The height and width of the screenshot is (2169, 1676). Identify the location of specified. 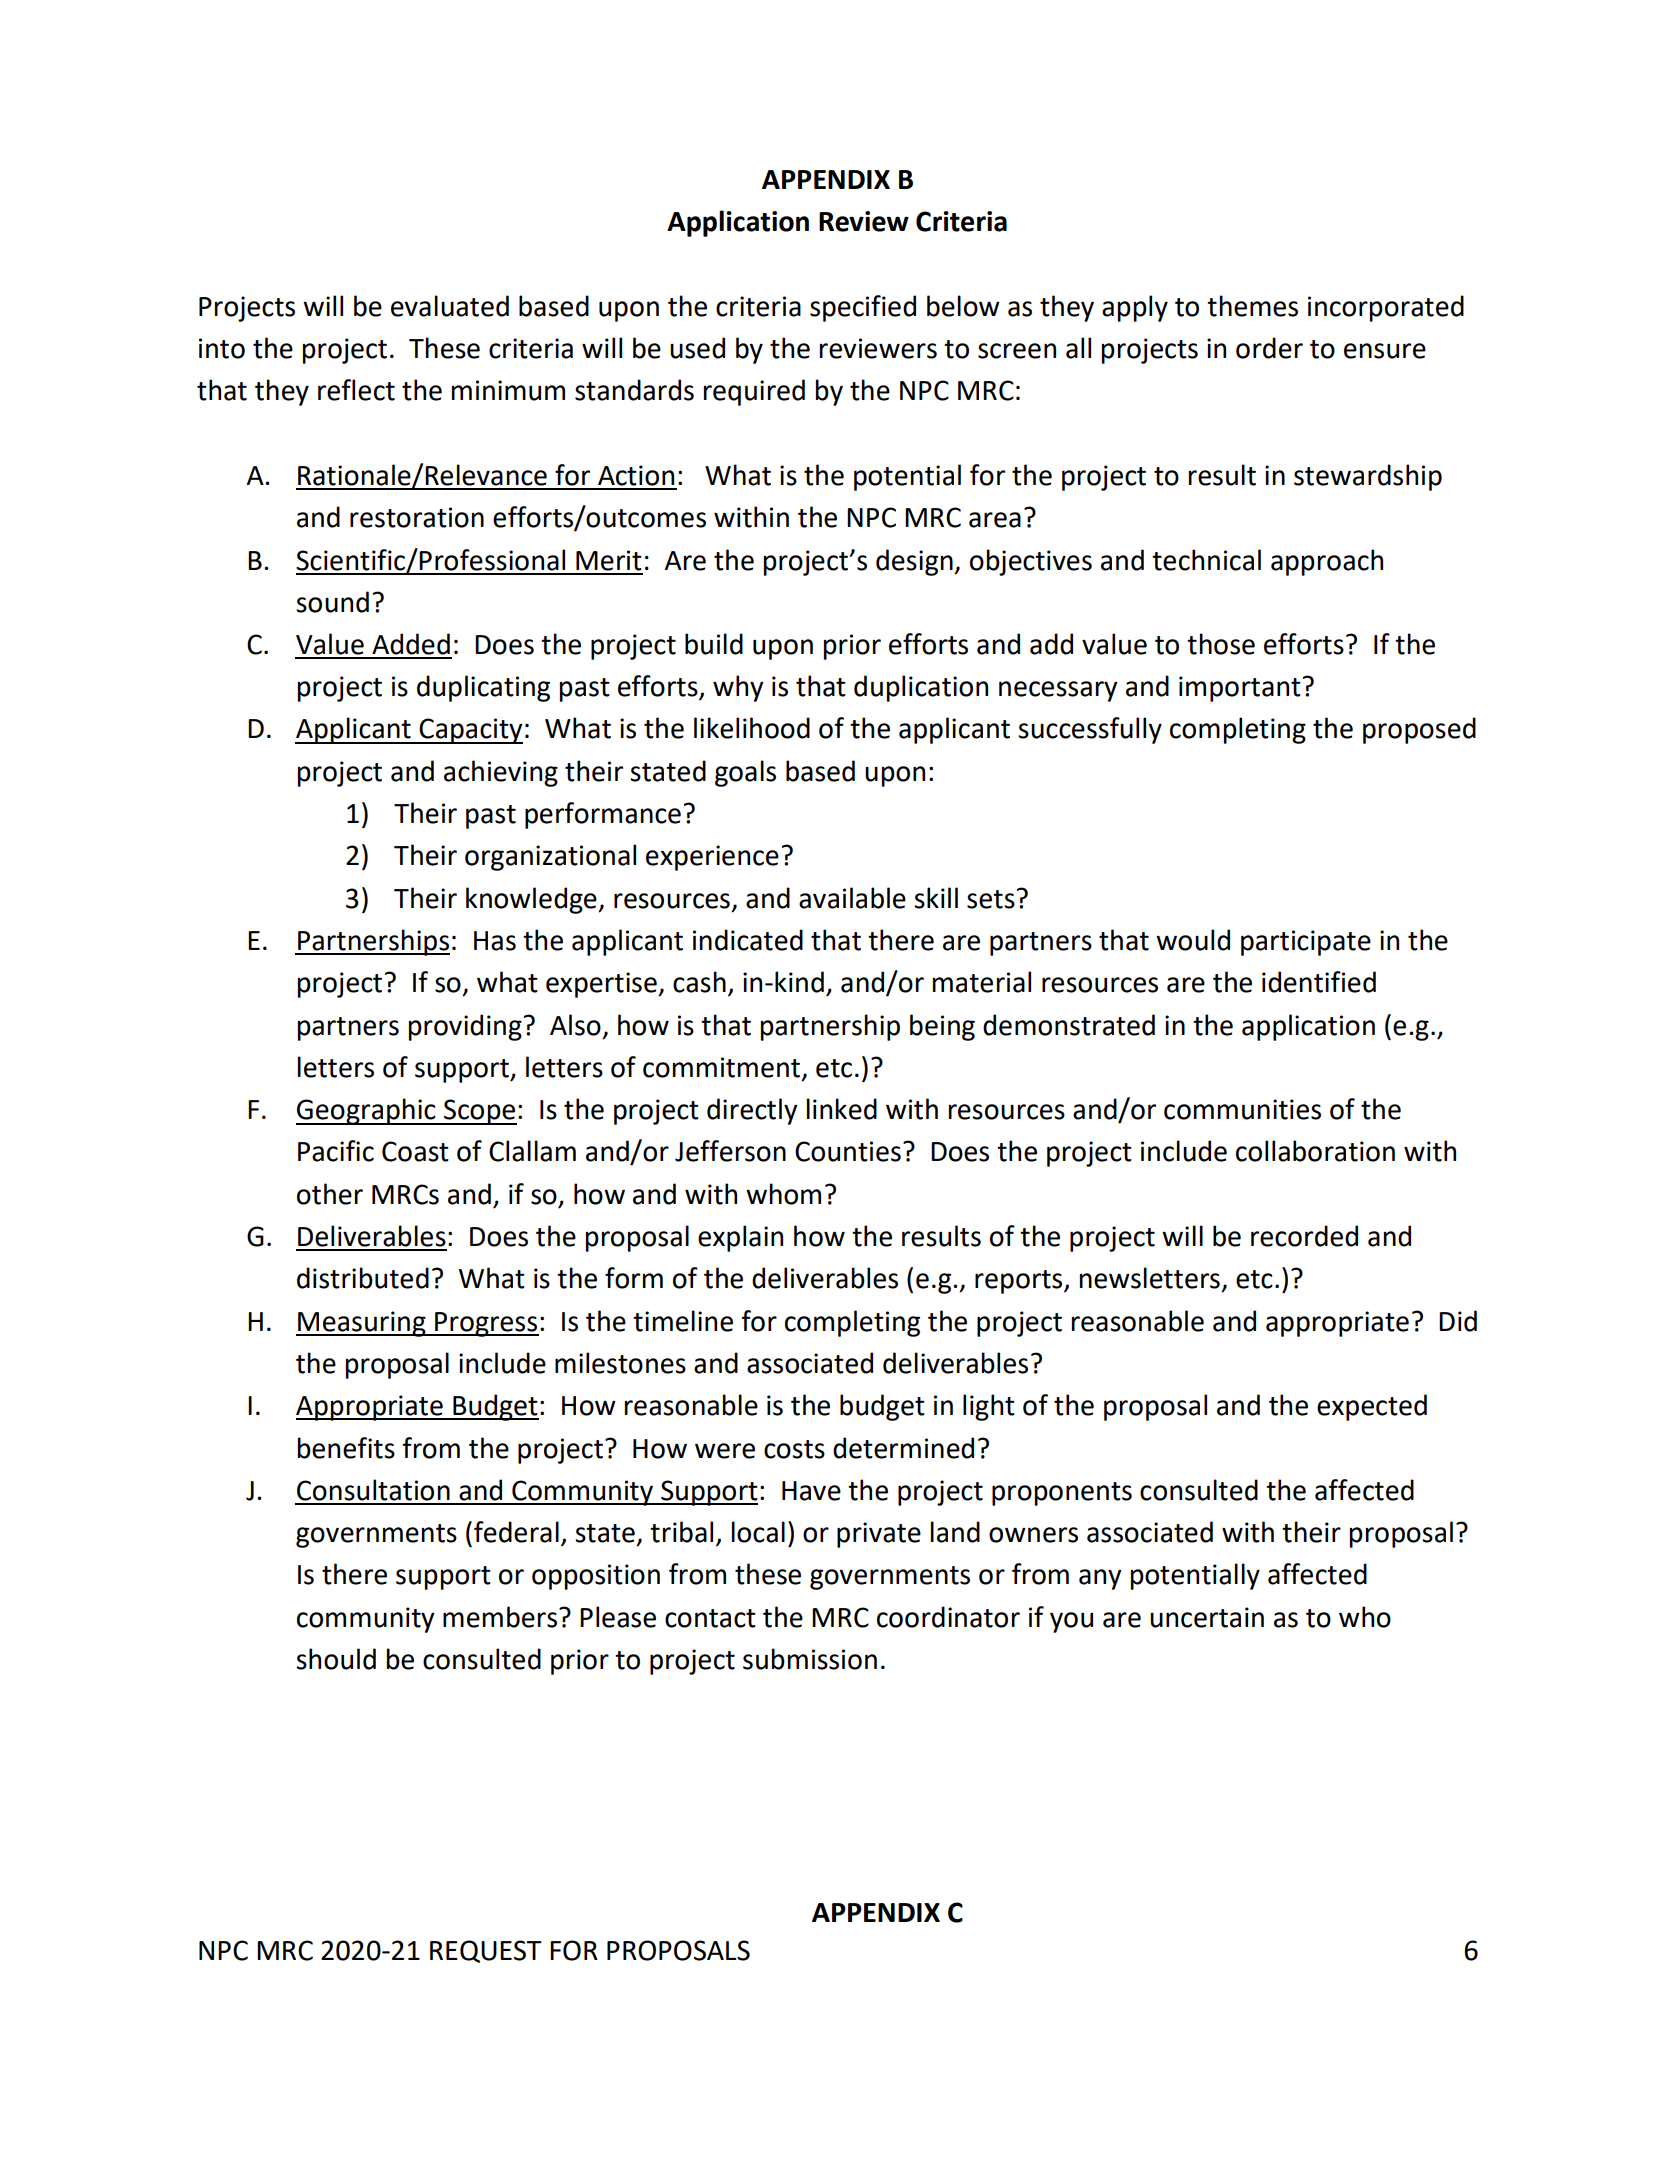
(863, 308).
